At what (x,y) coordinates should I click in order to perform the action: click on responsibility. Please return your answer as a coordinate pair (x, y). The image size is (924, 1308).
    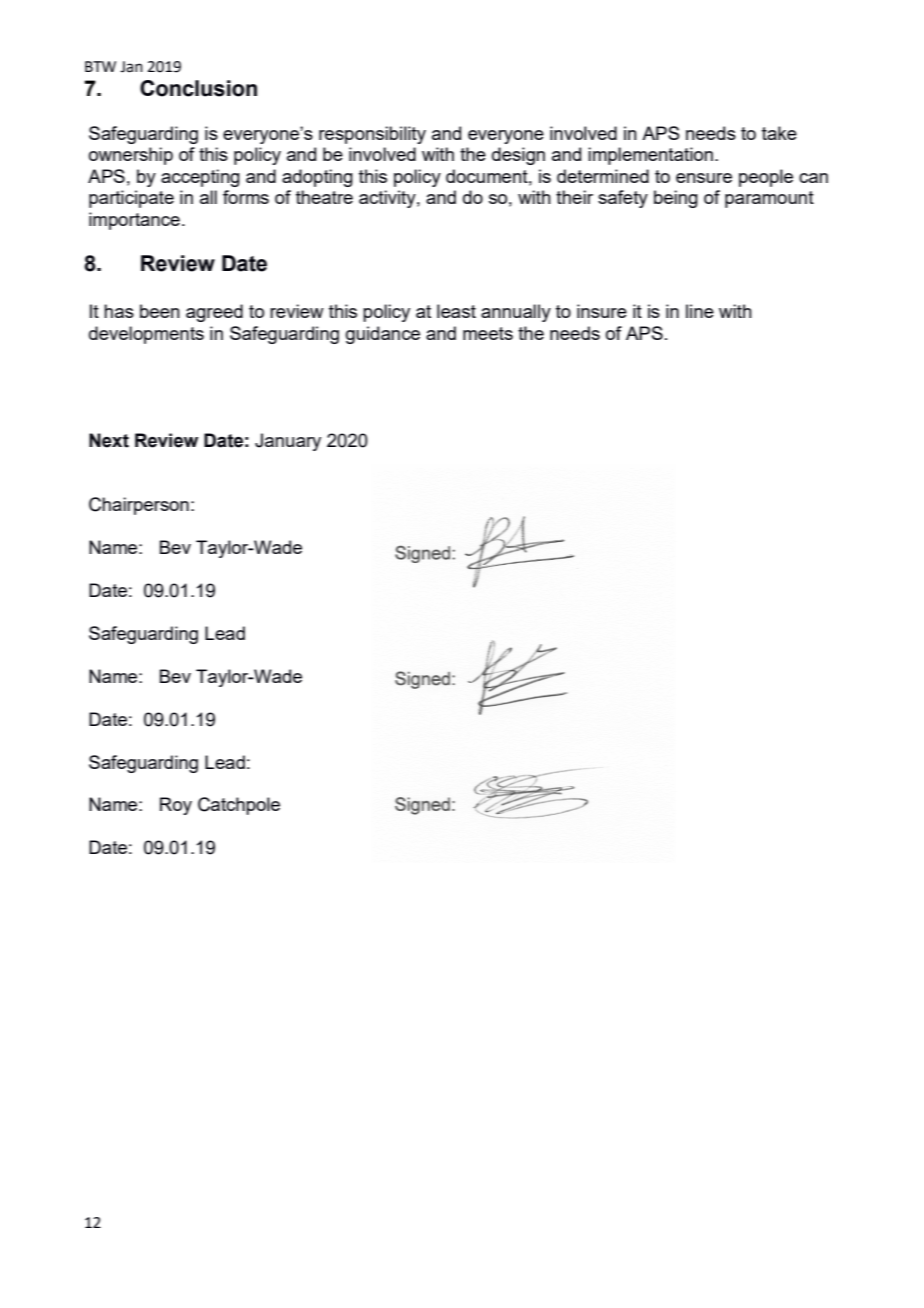
    Looking at the image, I should click on (372, 135).
